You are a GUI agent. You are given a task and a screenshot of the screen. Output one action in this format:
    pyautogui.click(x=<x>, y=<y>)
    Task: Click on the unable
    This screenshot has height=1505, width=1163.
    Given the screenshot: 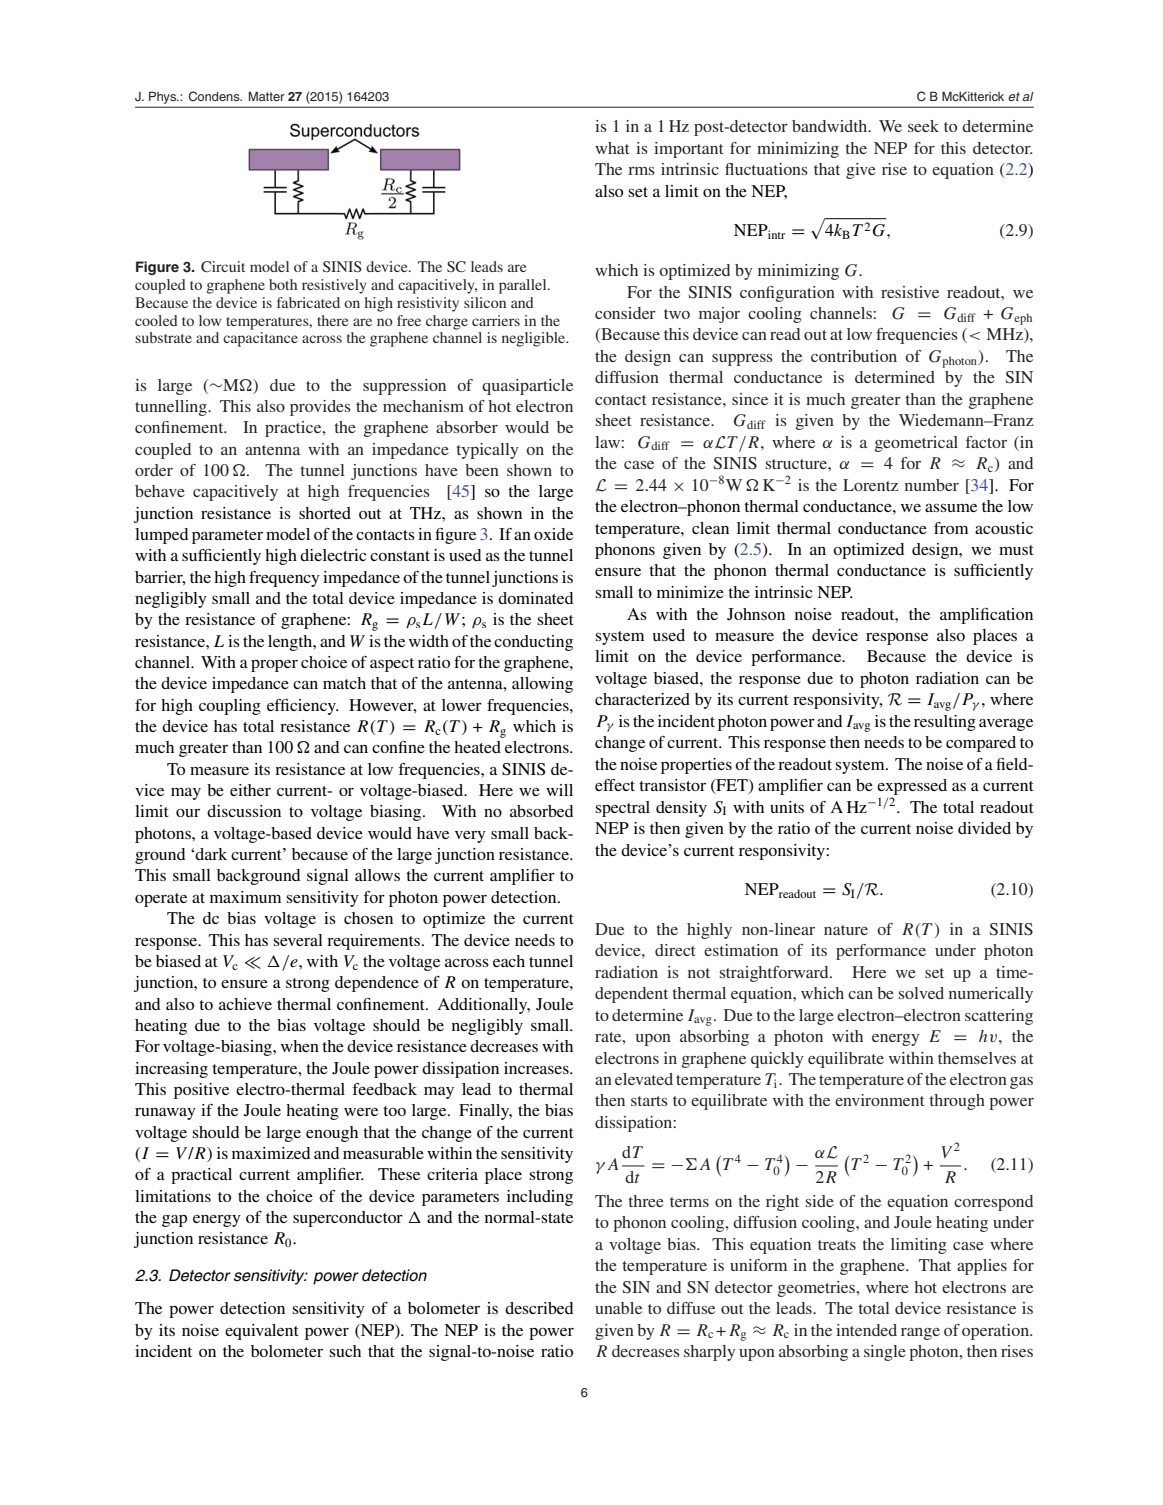 What is the action you would take?
    pyautogui.click(x=618, y=1308)
